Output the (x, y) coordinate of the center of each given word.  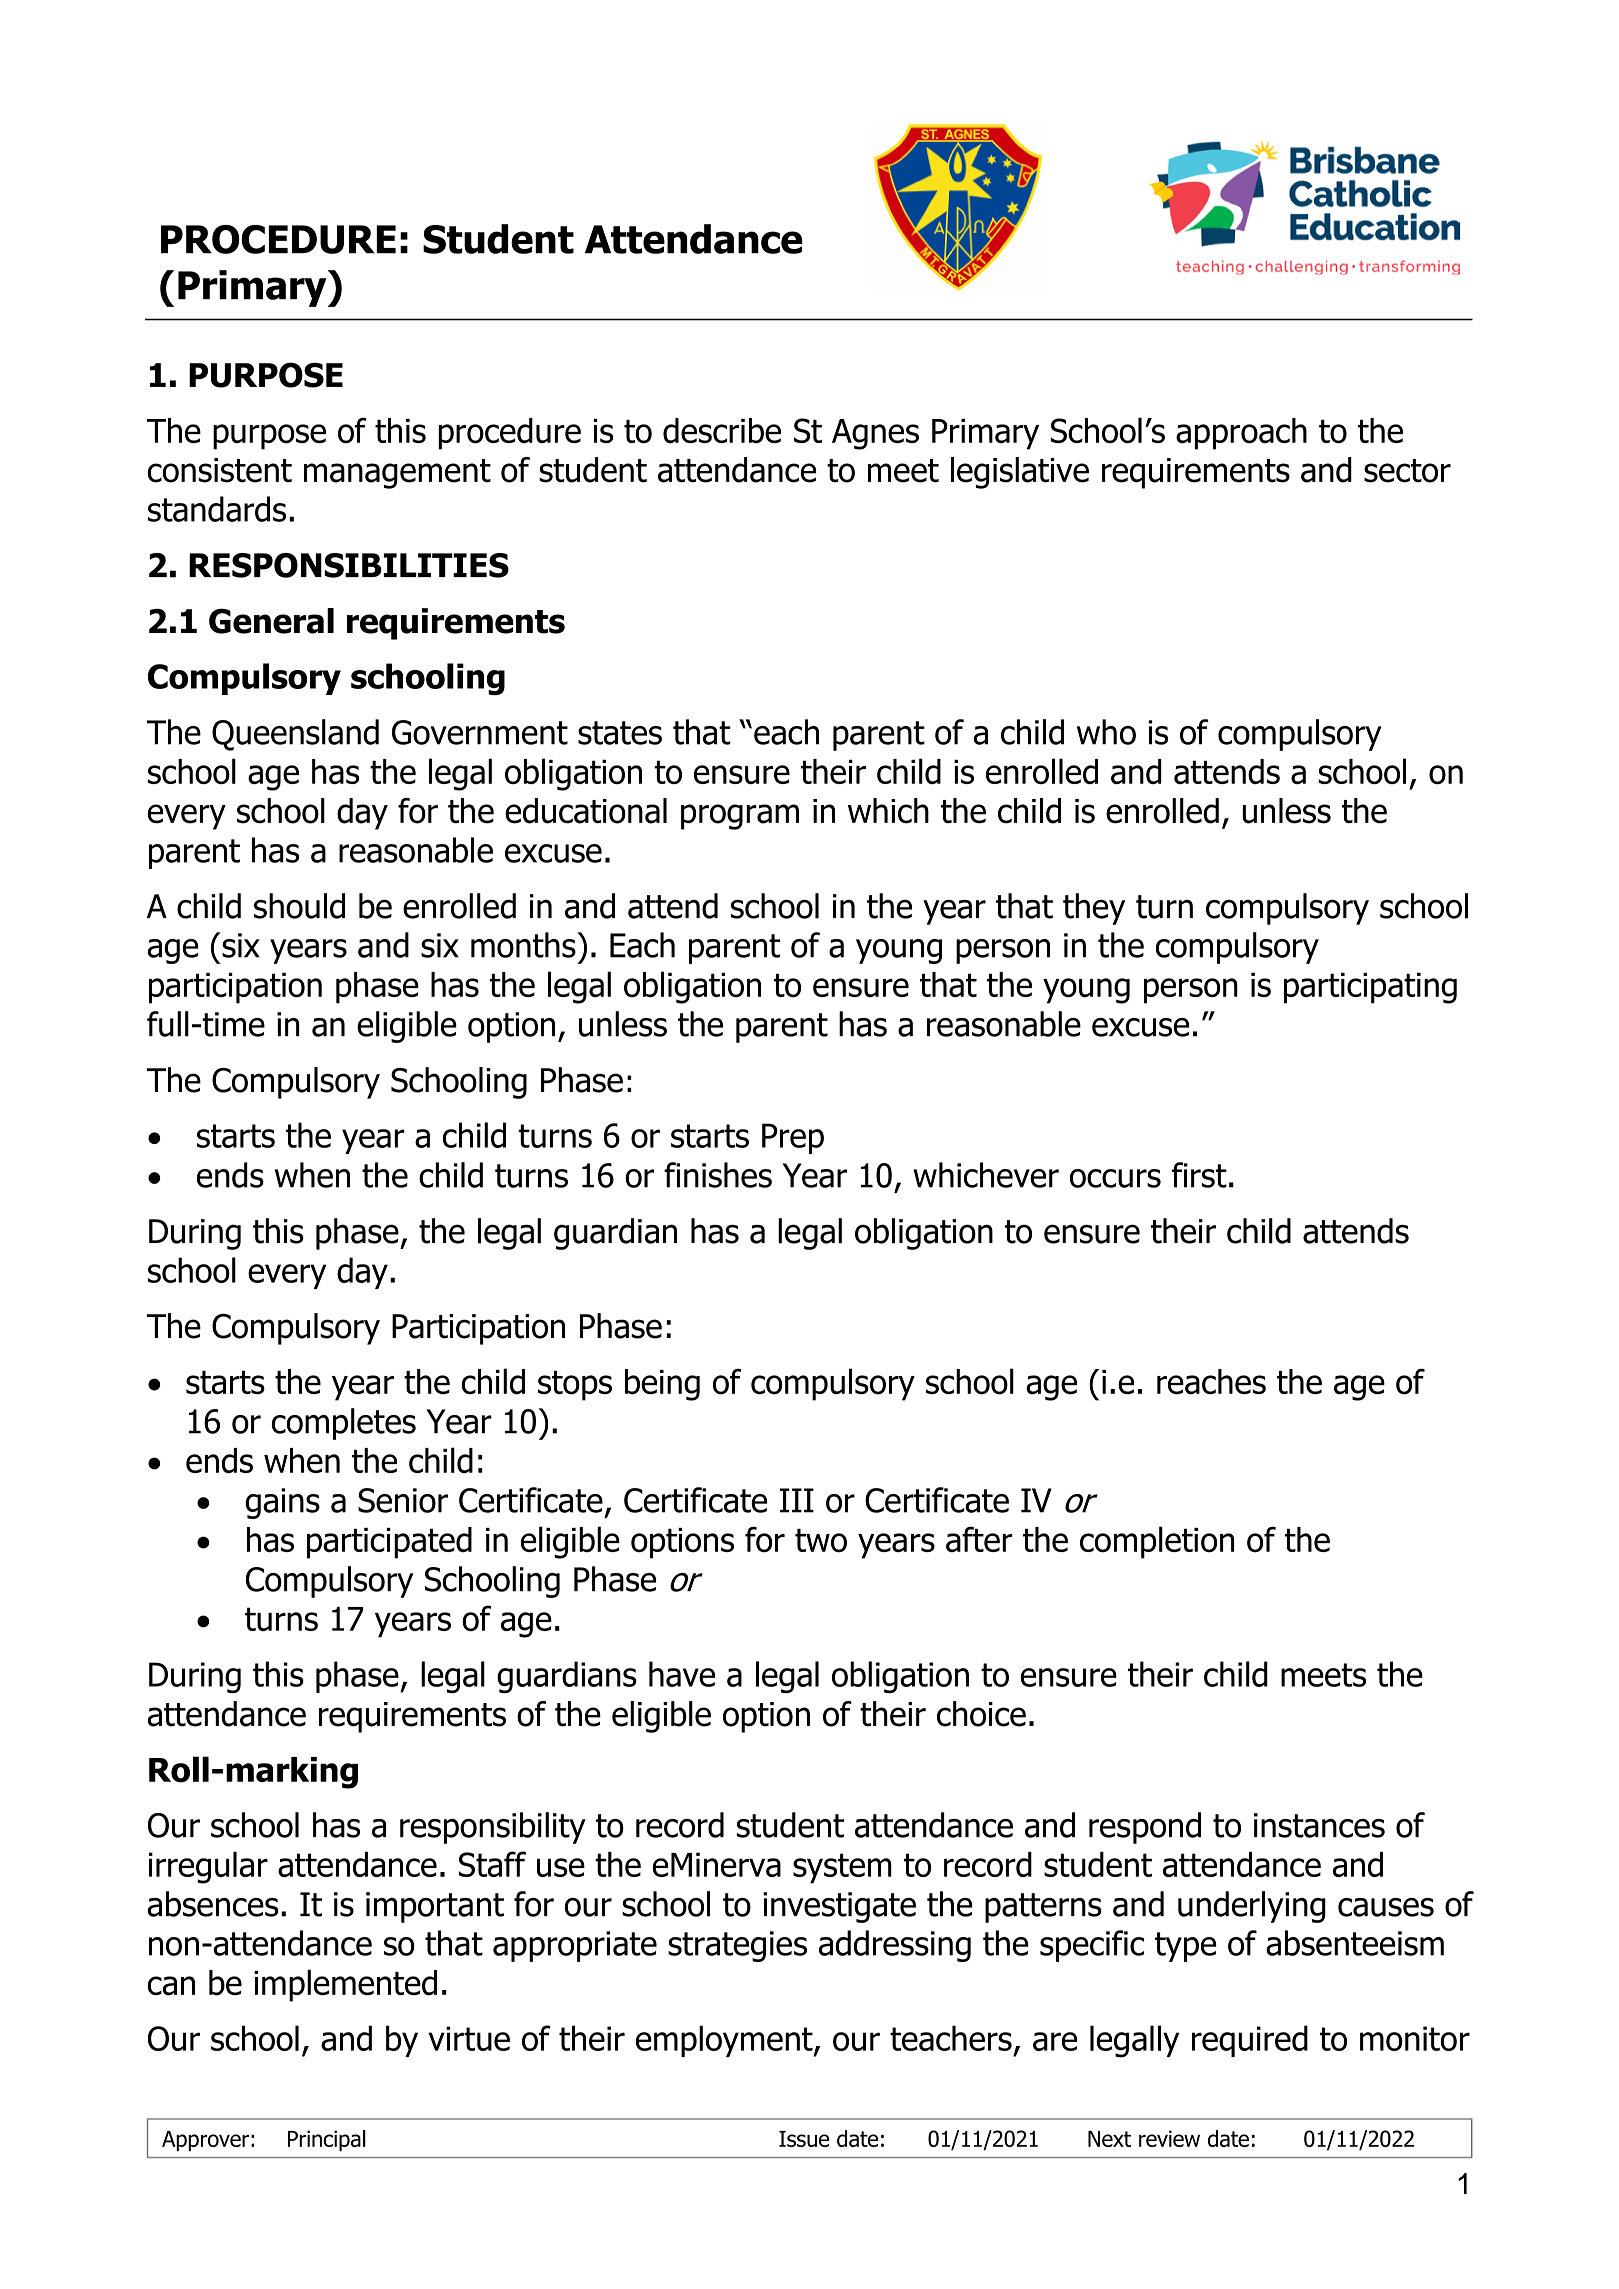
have (682, 1674)
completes (344, 1424)
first (1199, 1175)
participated (389, 1543)
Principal (327, 2140)
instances (1319, 1825)
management (397, 474)
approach (1241, 434)
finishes (718, 1175)
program (740, 817)
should (299, 906)
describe (722, 431)
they (1094, 909)
